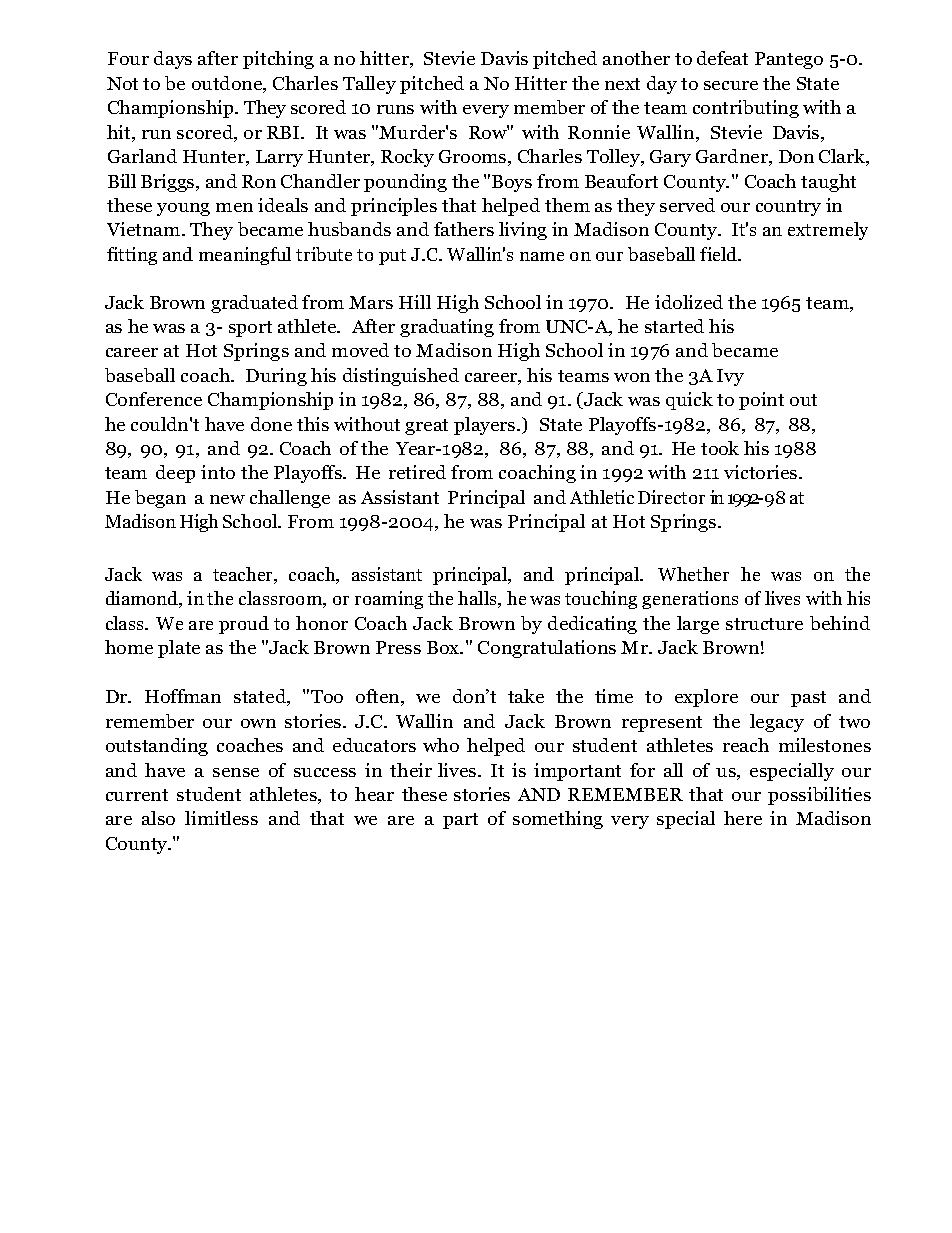  What do you see at coordinates (218, 472) in the document?
I see `into` at bounding box center [218, 472].
